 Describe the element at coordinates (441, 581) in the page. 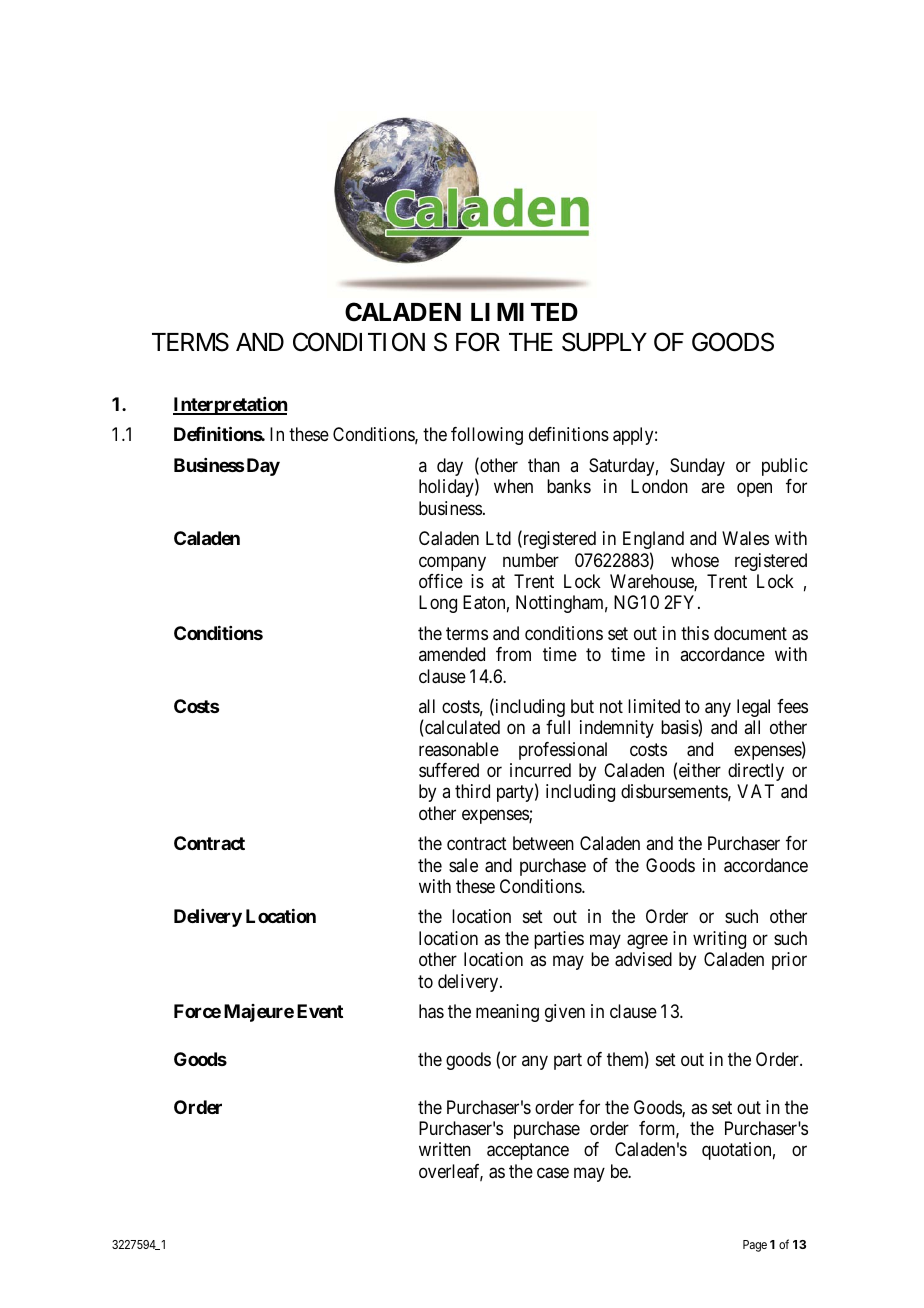

I see `office` at that location.
